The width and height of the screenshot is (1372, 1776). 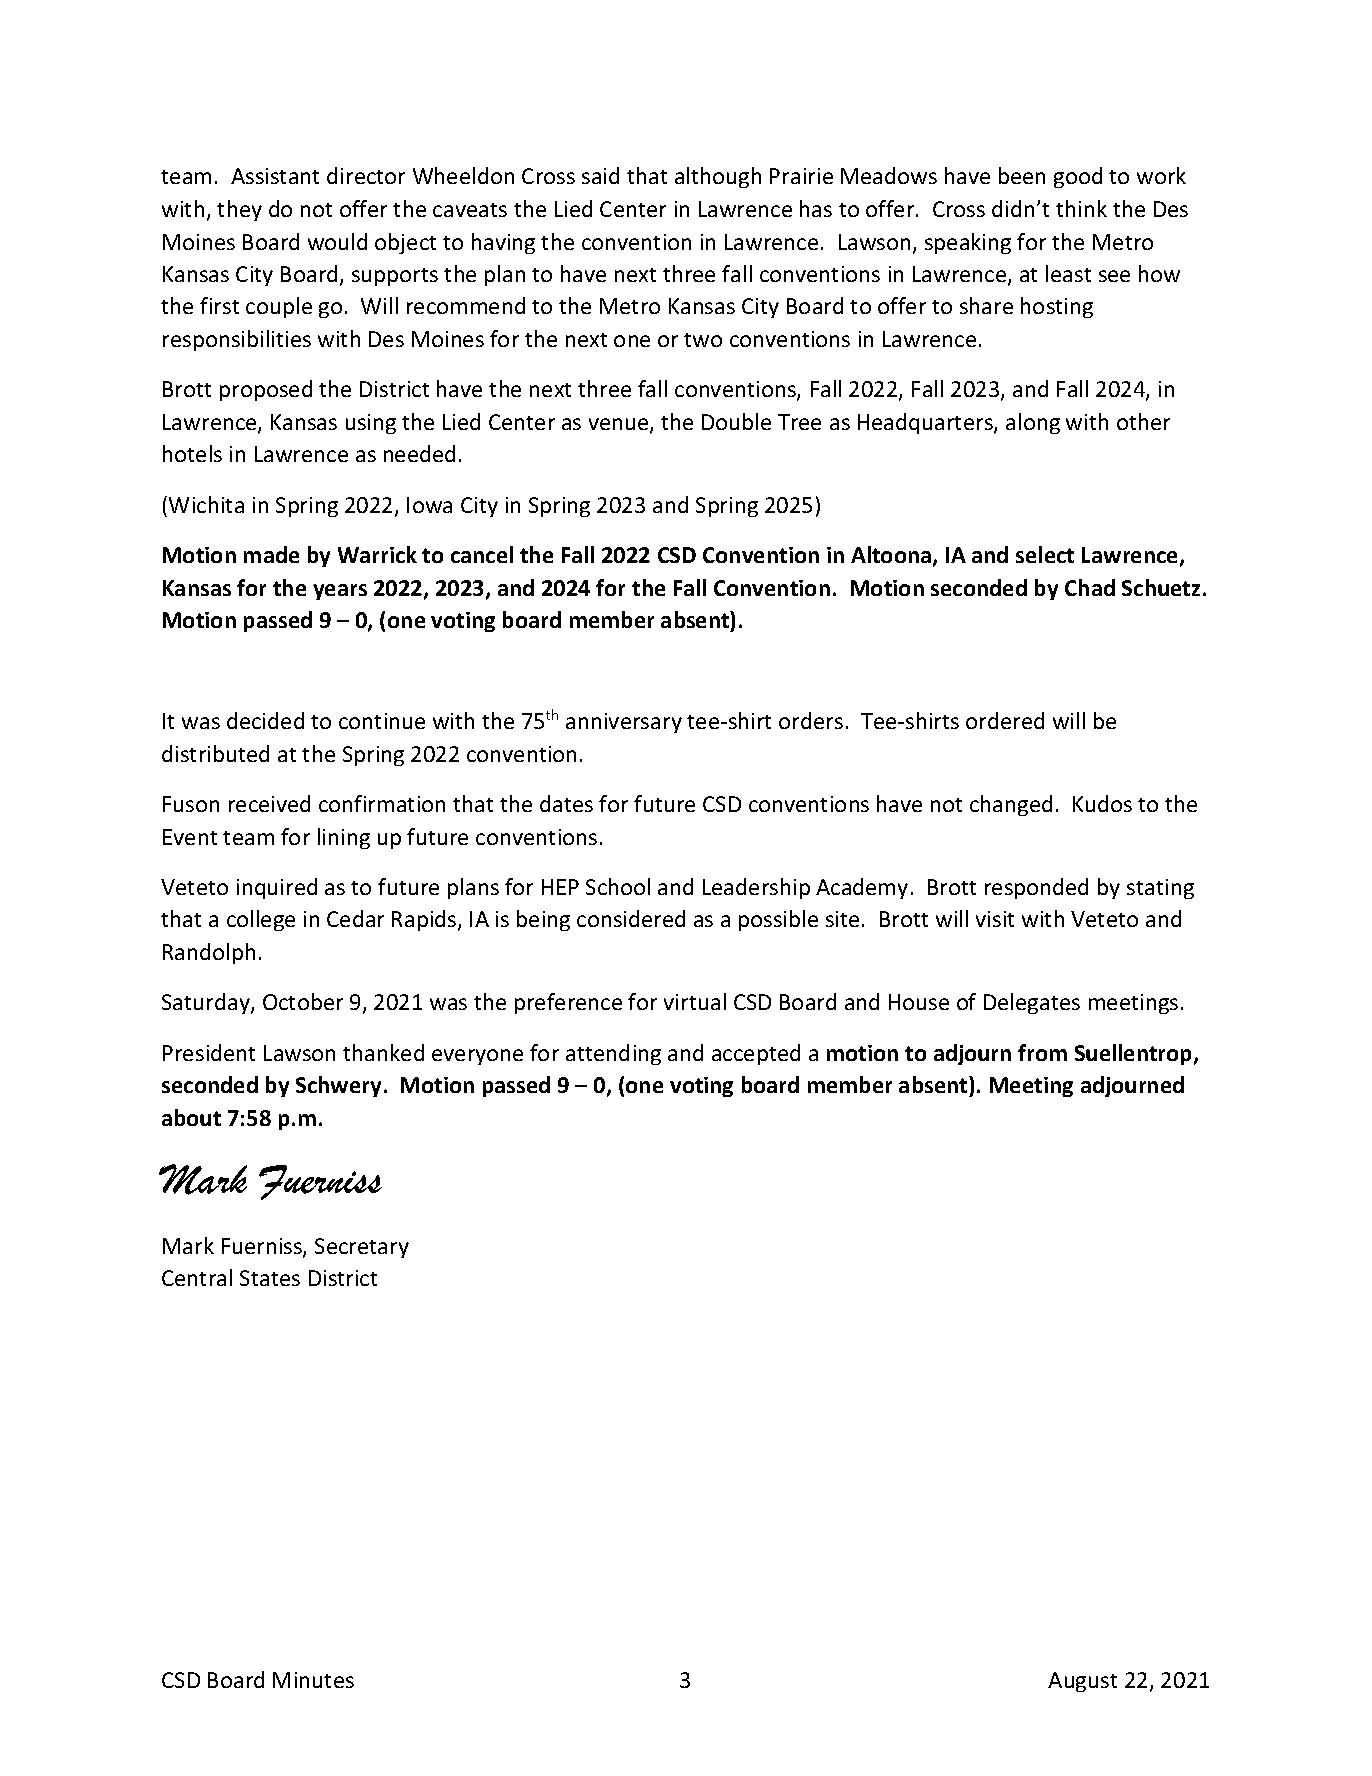 I want to click on Minutes, so click(x=313, y=1680).
